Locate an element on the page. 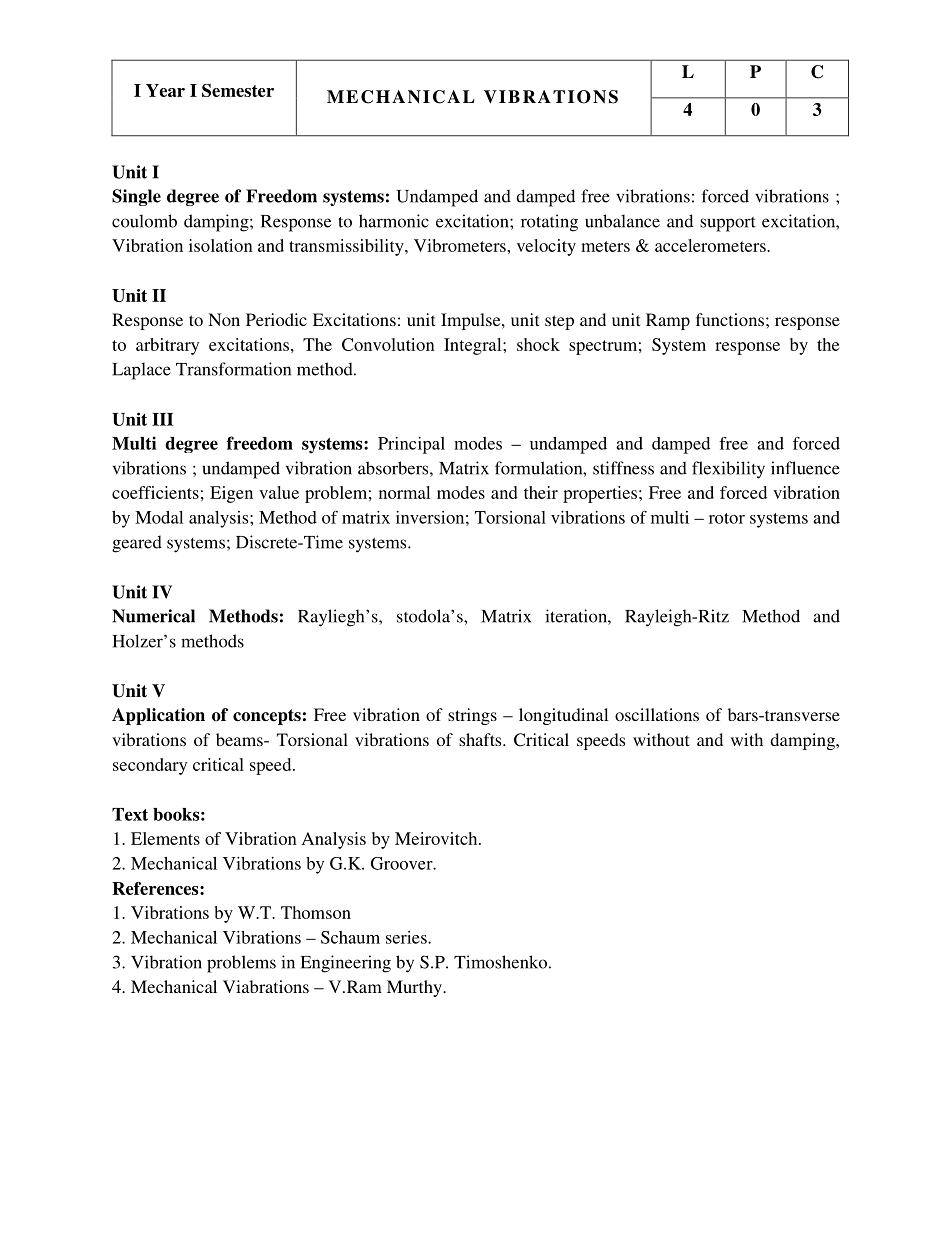  strings is located at coordinates (472, 716).
